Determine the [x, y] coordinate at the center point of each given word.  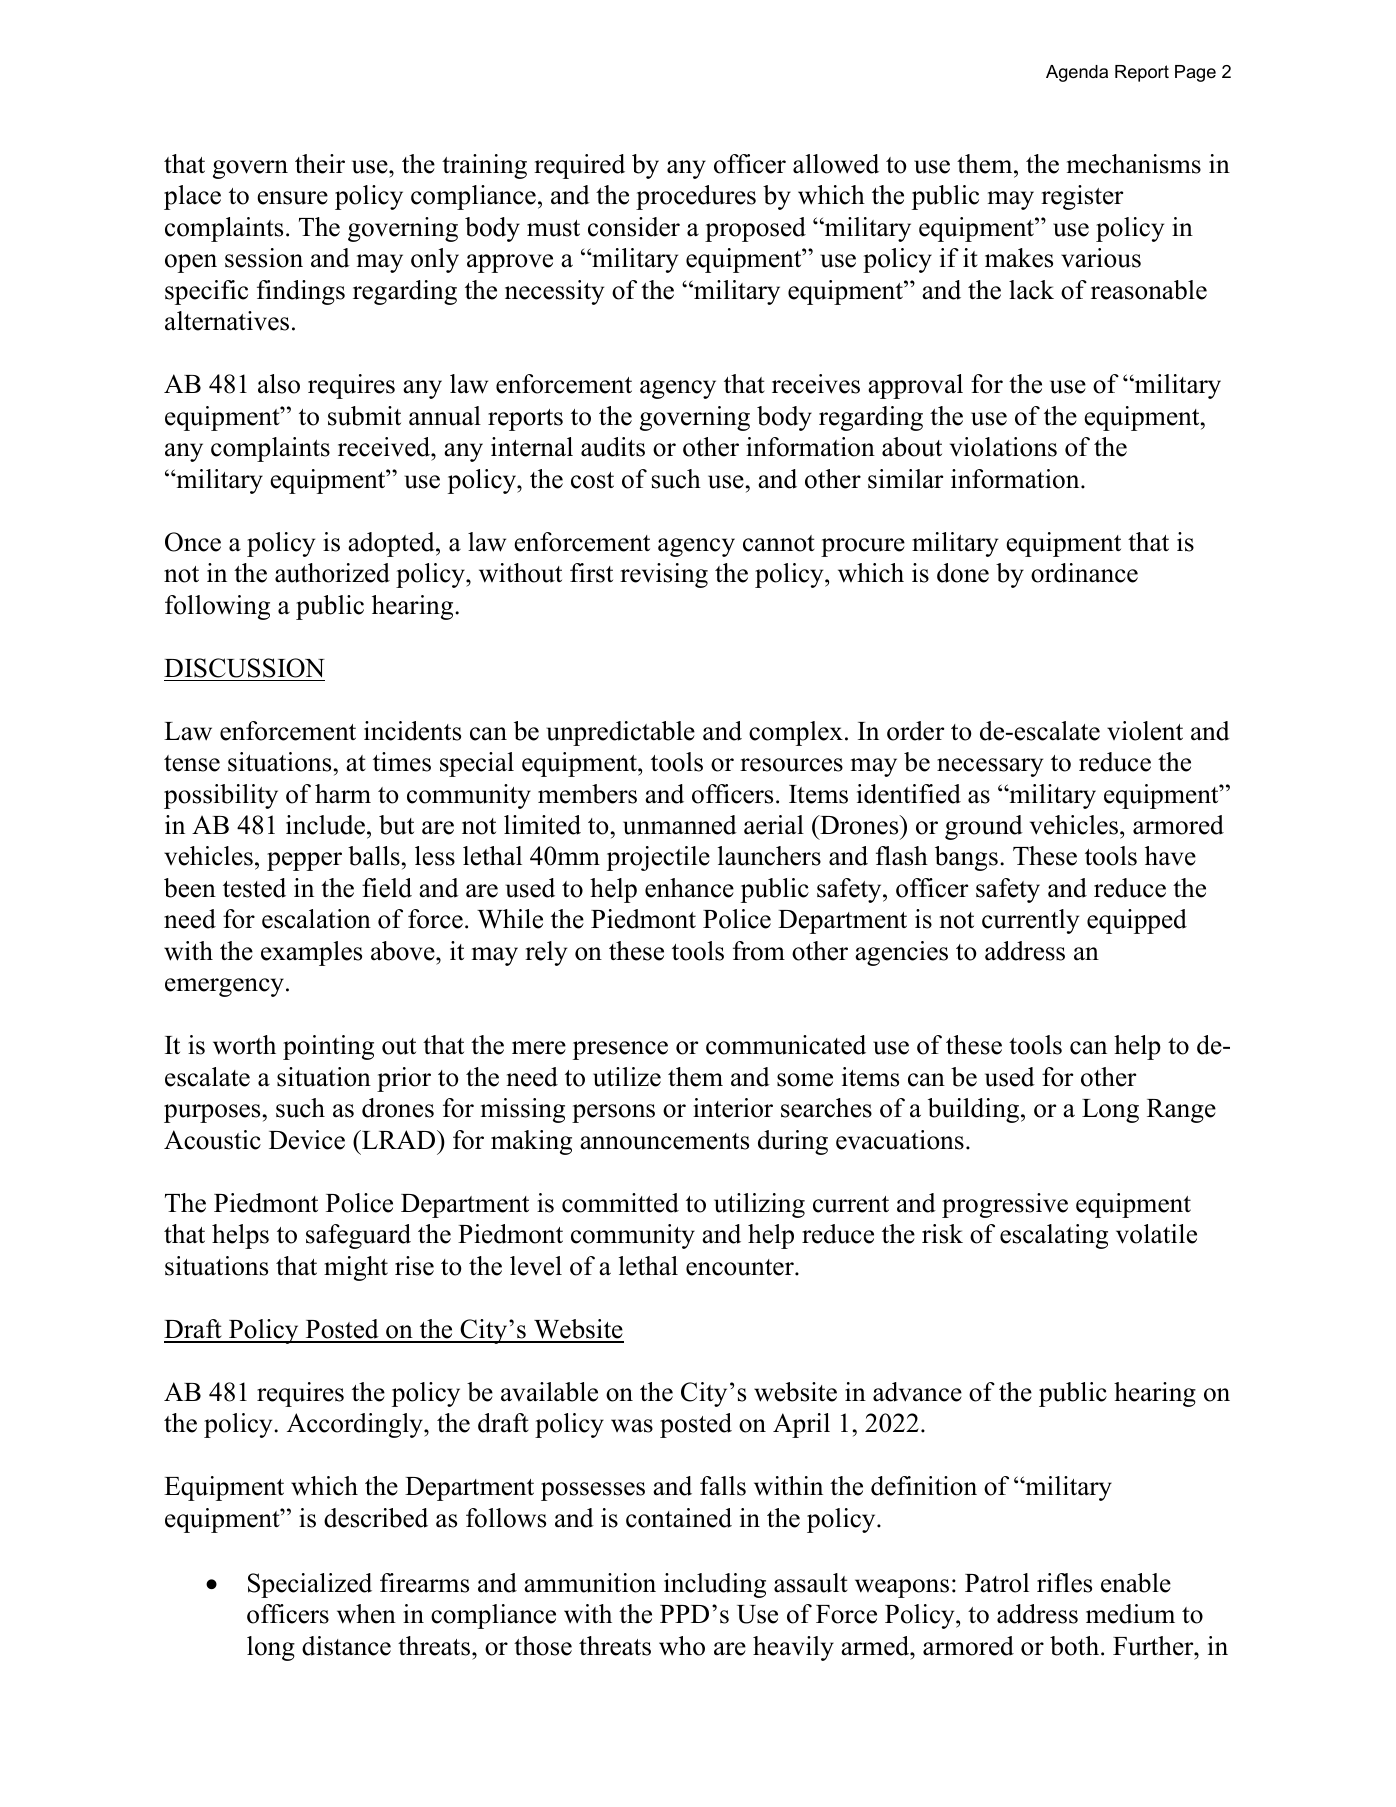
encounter [741, 1267]
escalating [1054, 1236]
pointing [328, 1047]
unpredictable [620, 733]
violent [1145, 731]
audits [613, 447]
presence [620, 1050]
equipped [1137, 921]
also [279, 384]
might [356, 1268]
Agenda [1077, 73]
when [366, 1614]
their [320, 164]
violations [1003, 447]
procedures [696, 197]
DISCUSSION [244, 668]
